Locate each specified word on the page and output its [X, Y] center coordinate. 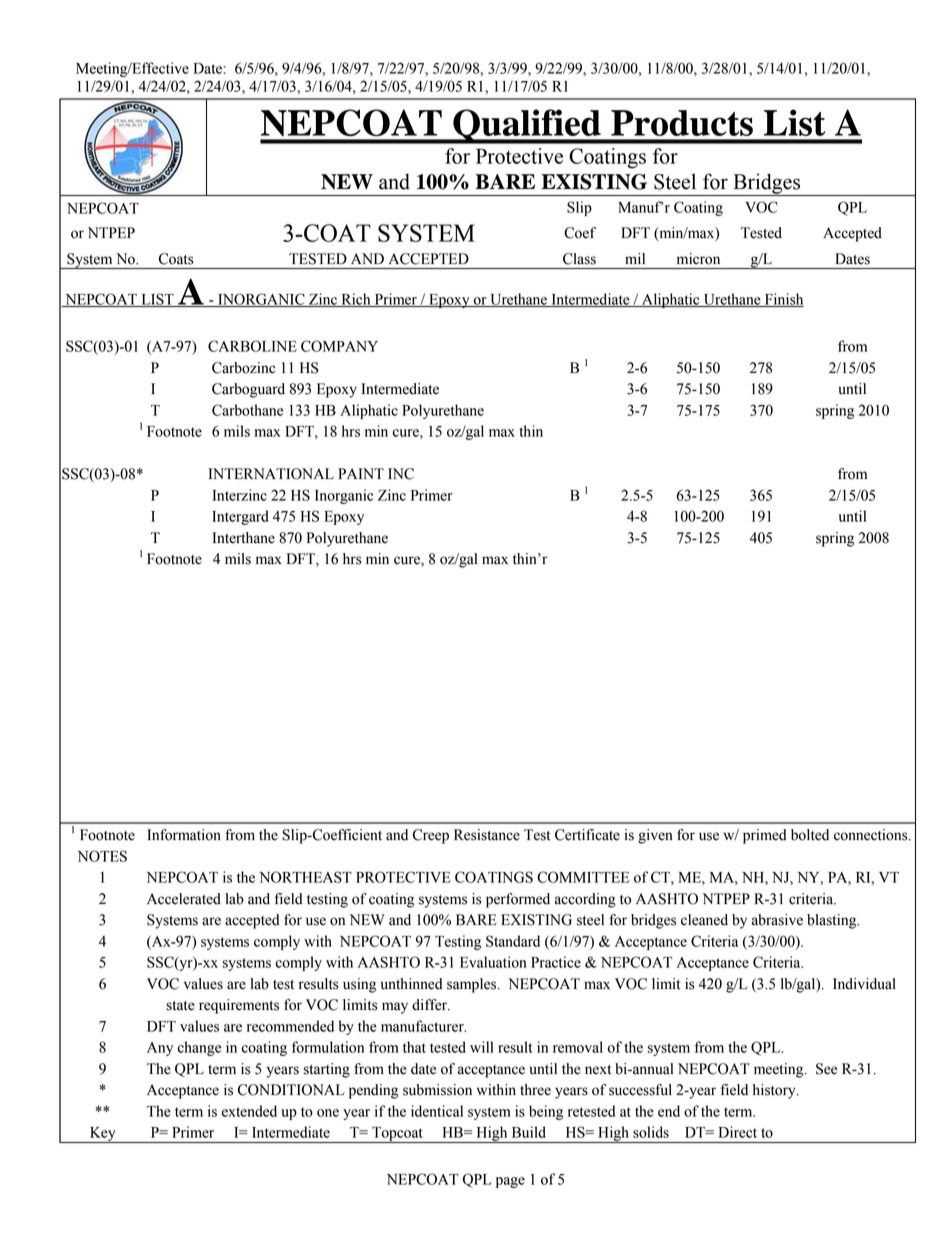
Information [184, 835]
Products [682, 123]
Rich [356, 300]
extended [249, 1111]
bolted [810, 835]
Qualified [527, 126]
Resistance [487, 835]
